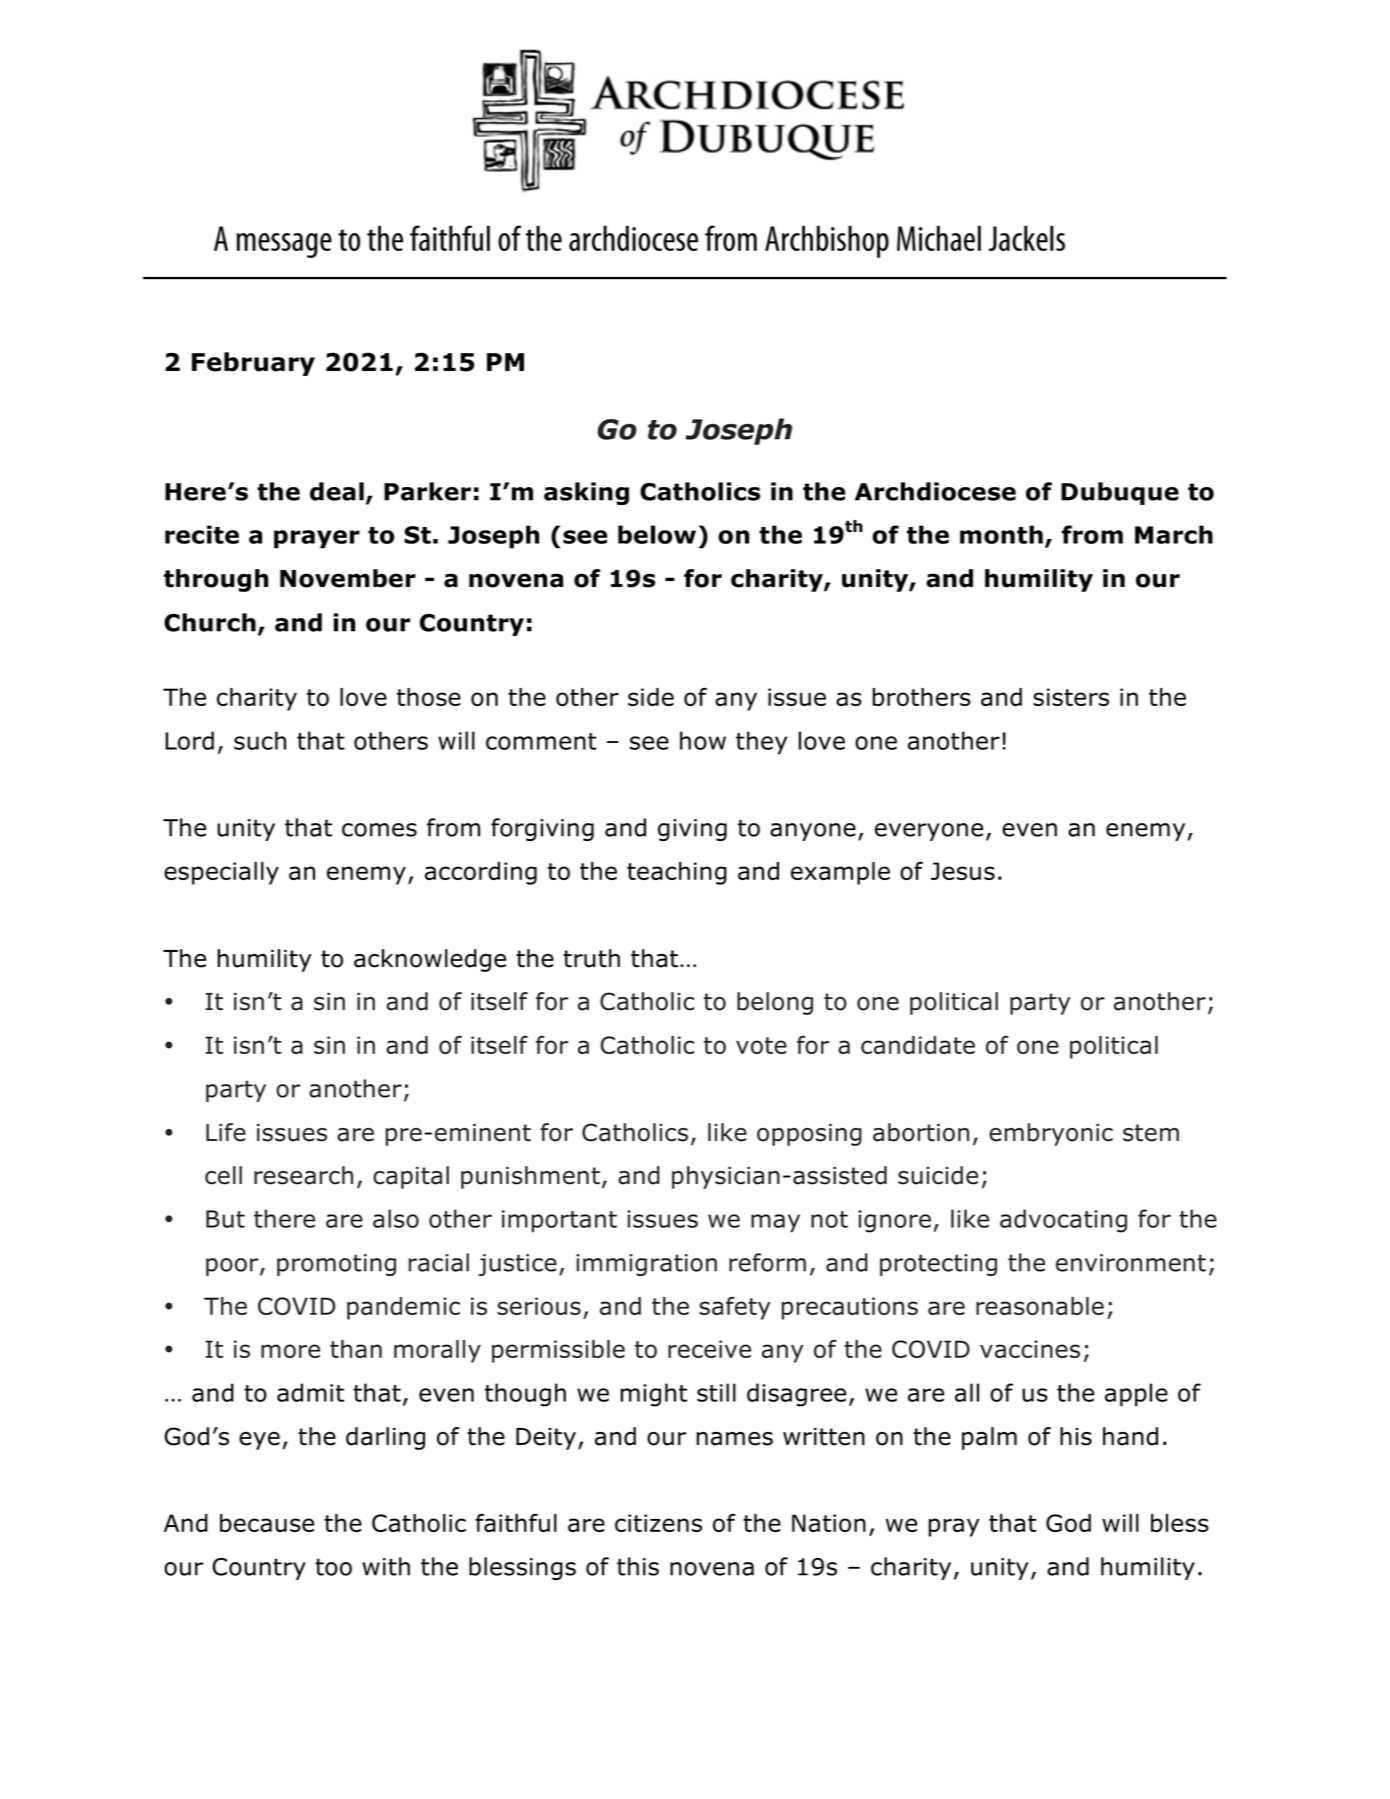 Image resolution: width=1390 pixels, height=1799 pixels. Describe the element at coordinates (1051, 1134) in the screenshot. I see `embryonic` at that location.
